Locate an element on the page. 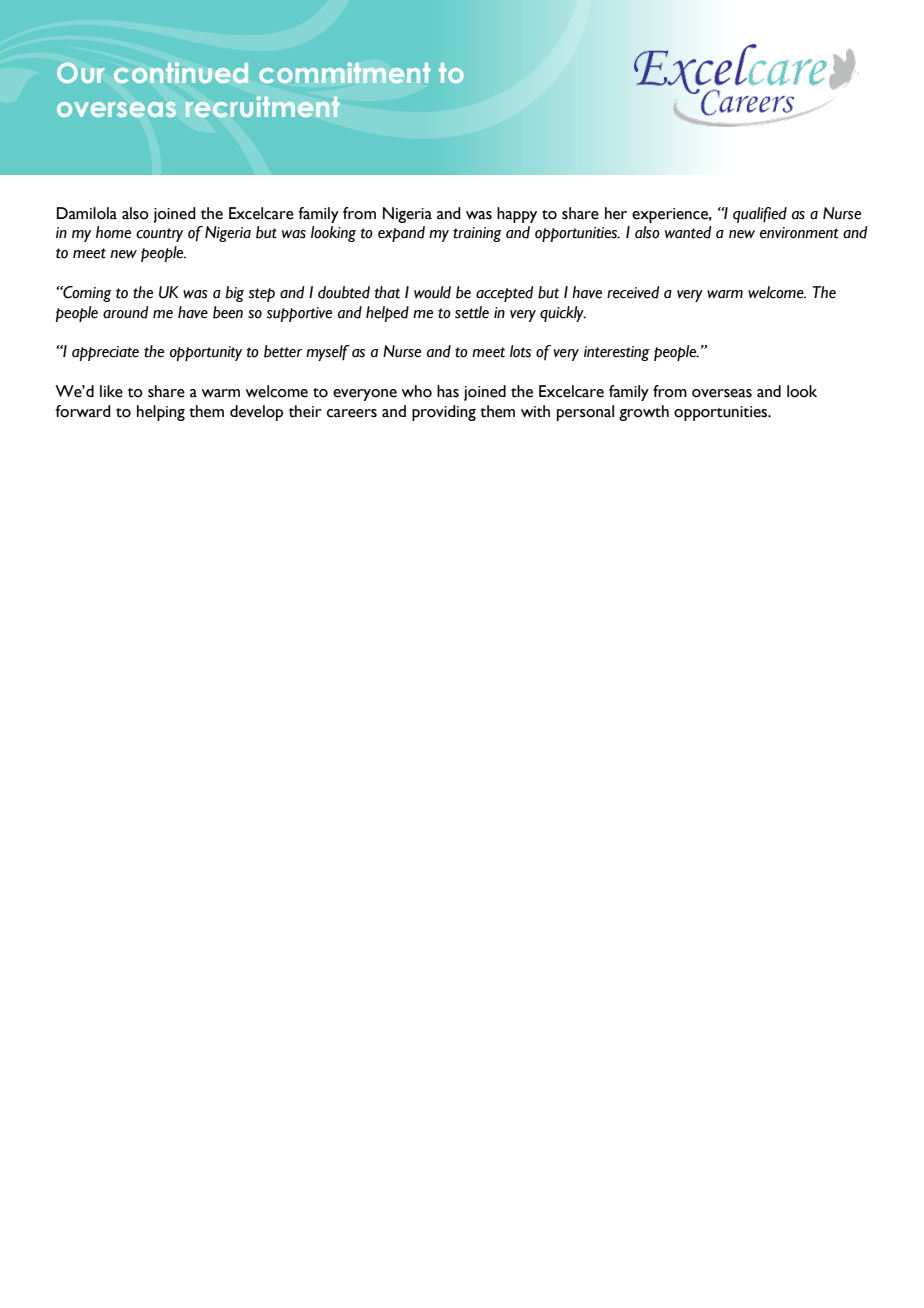 This image has width=924, height=1308. helping is located at coordinates (161, 413).
